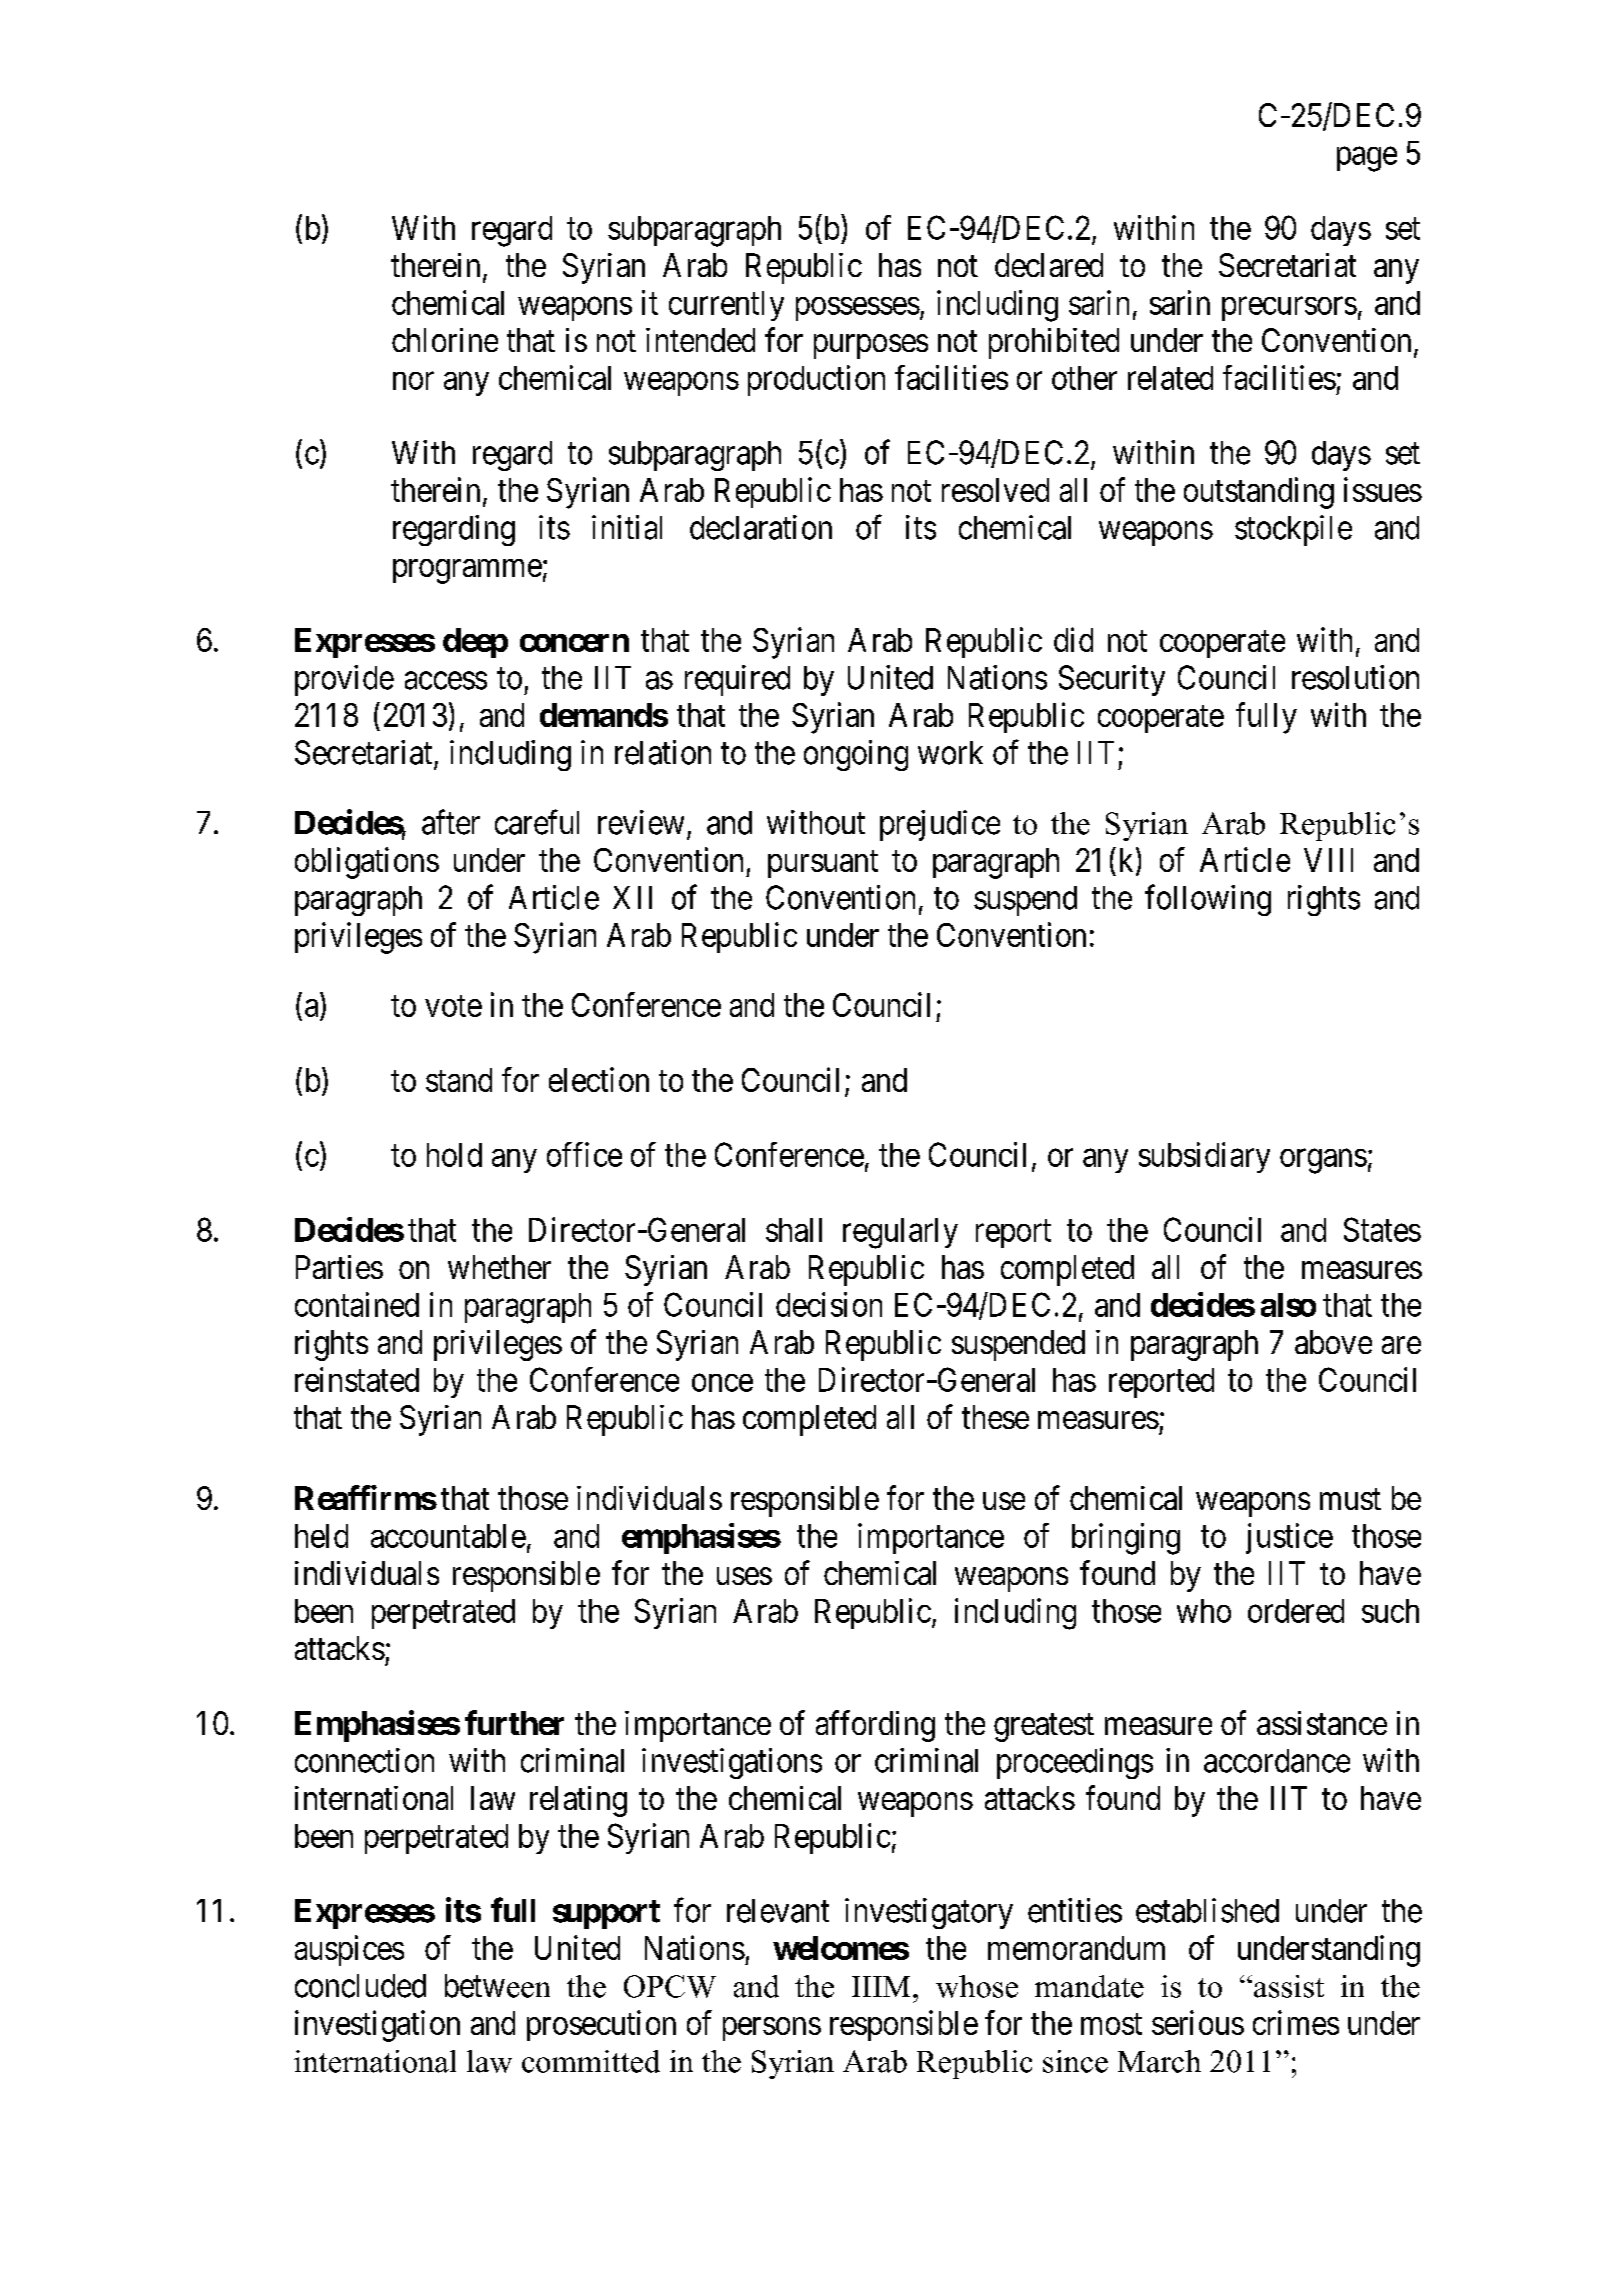 This screenshot has width=1616, height=2286. What do you see at coordinates (1289, 309) in the screenshot?
I see `precursors` at bounding box center [1289, 309].
